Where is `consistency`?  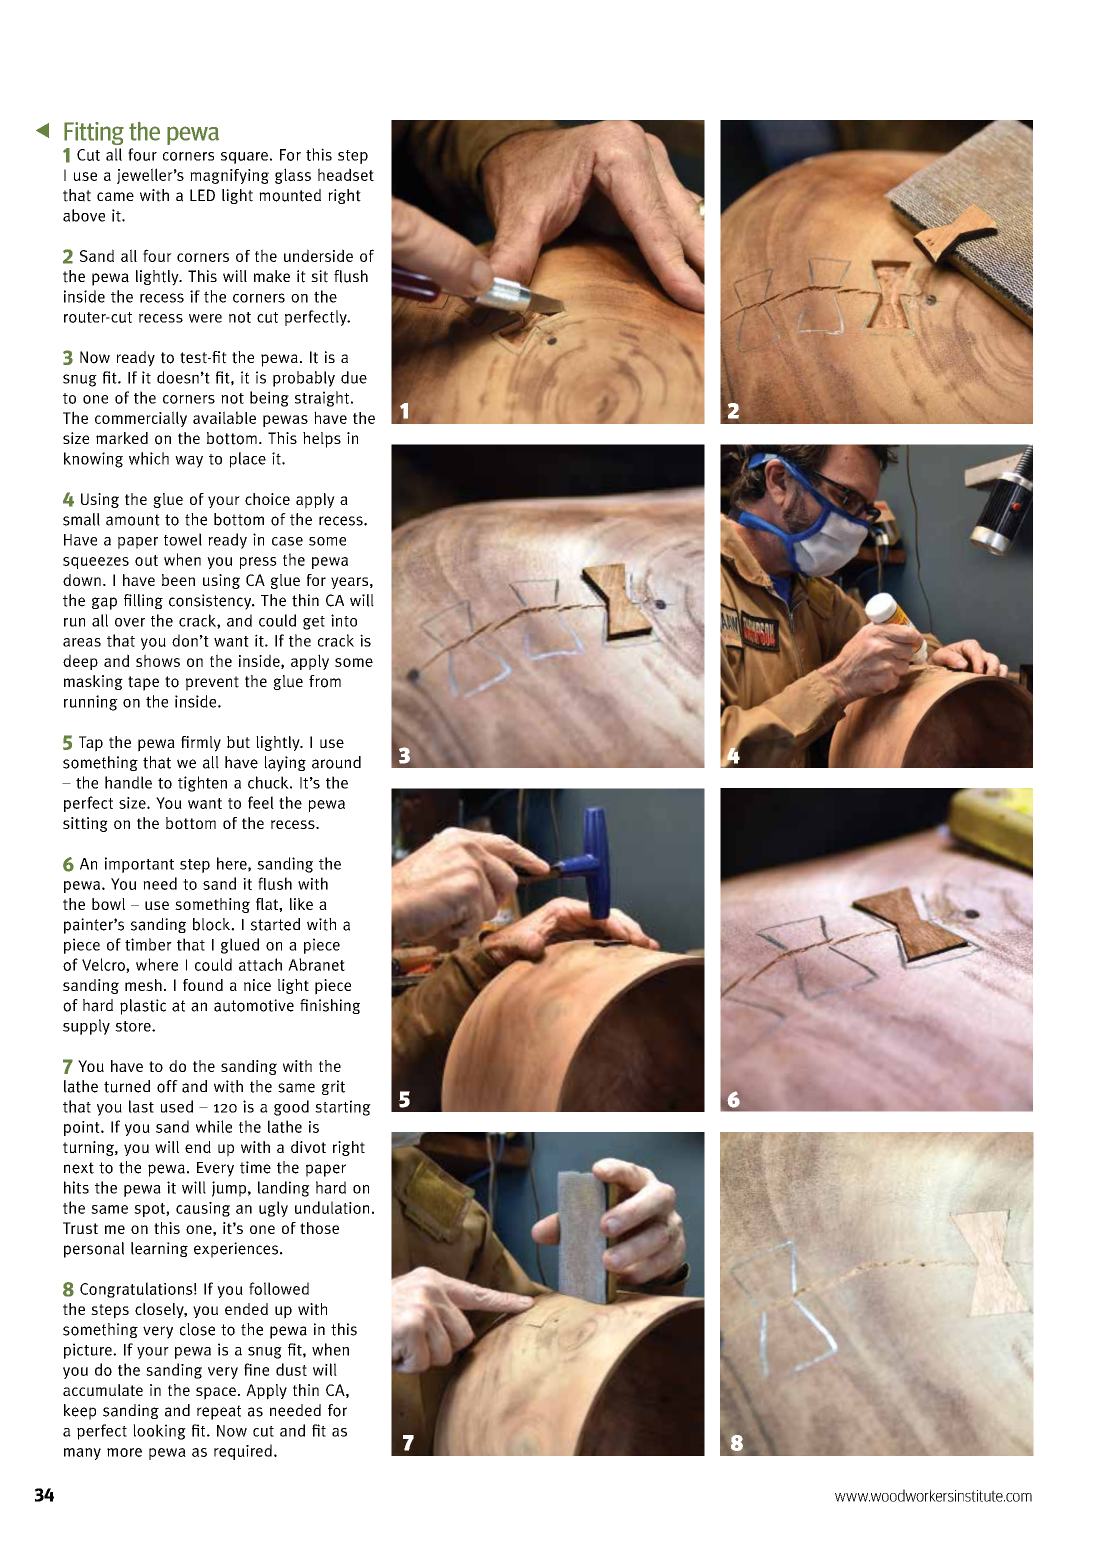 consistency is located at coordinates (211, 602).
